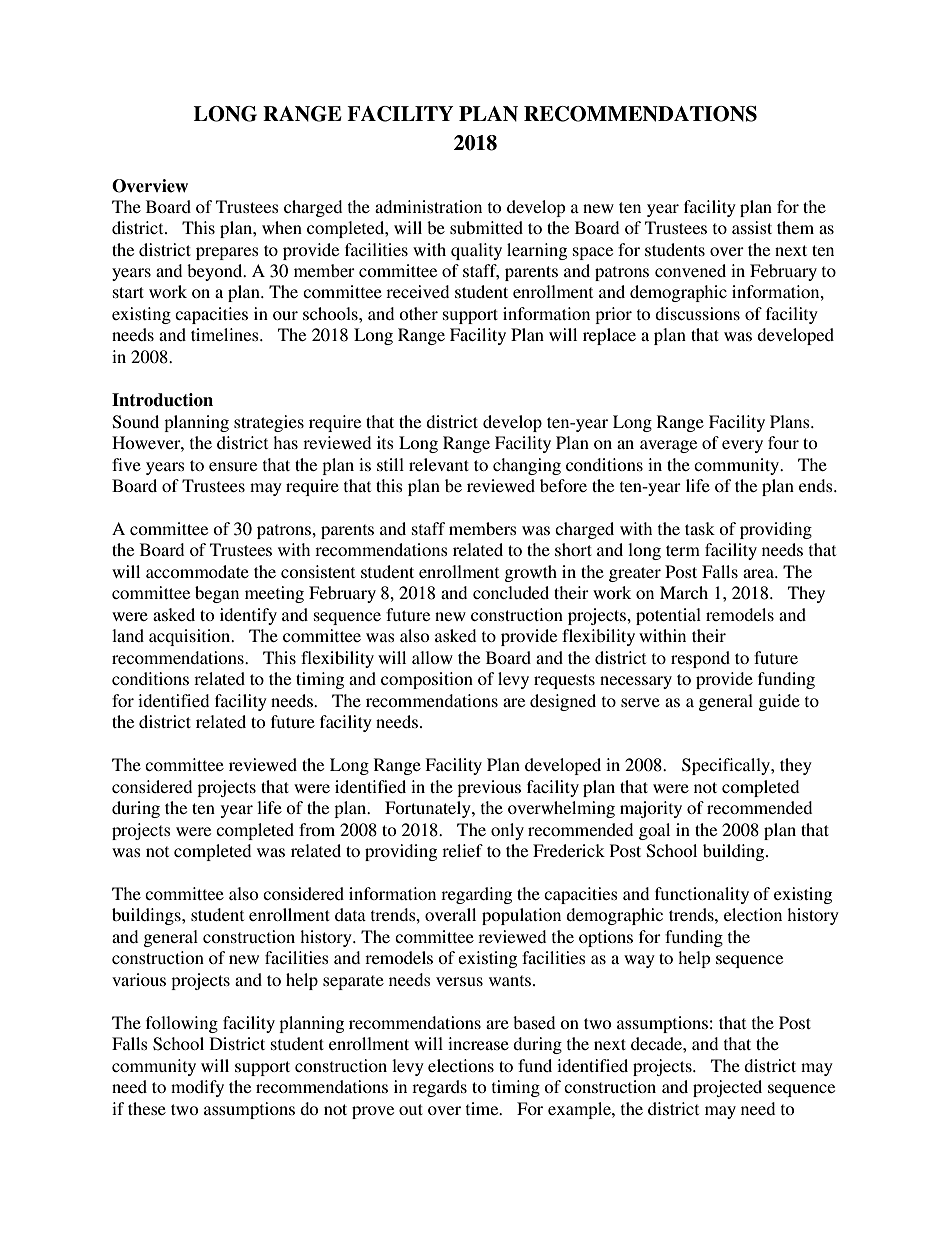  Describe the element at coordinates (317, 829) in the screenshot. I see `from` at that location.
